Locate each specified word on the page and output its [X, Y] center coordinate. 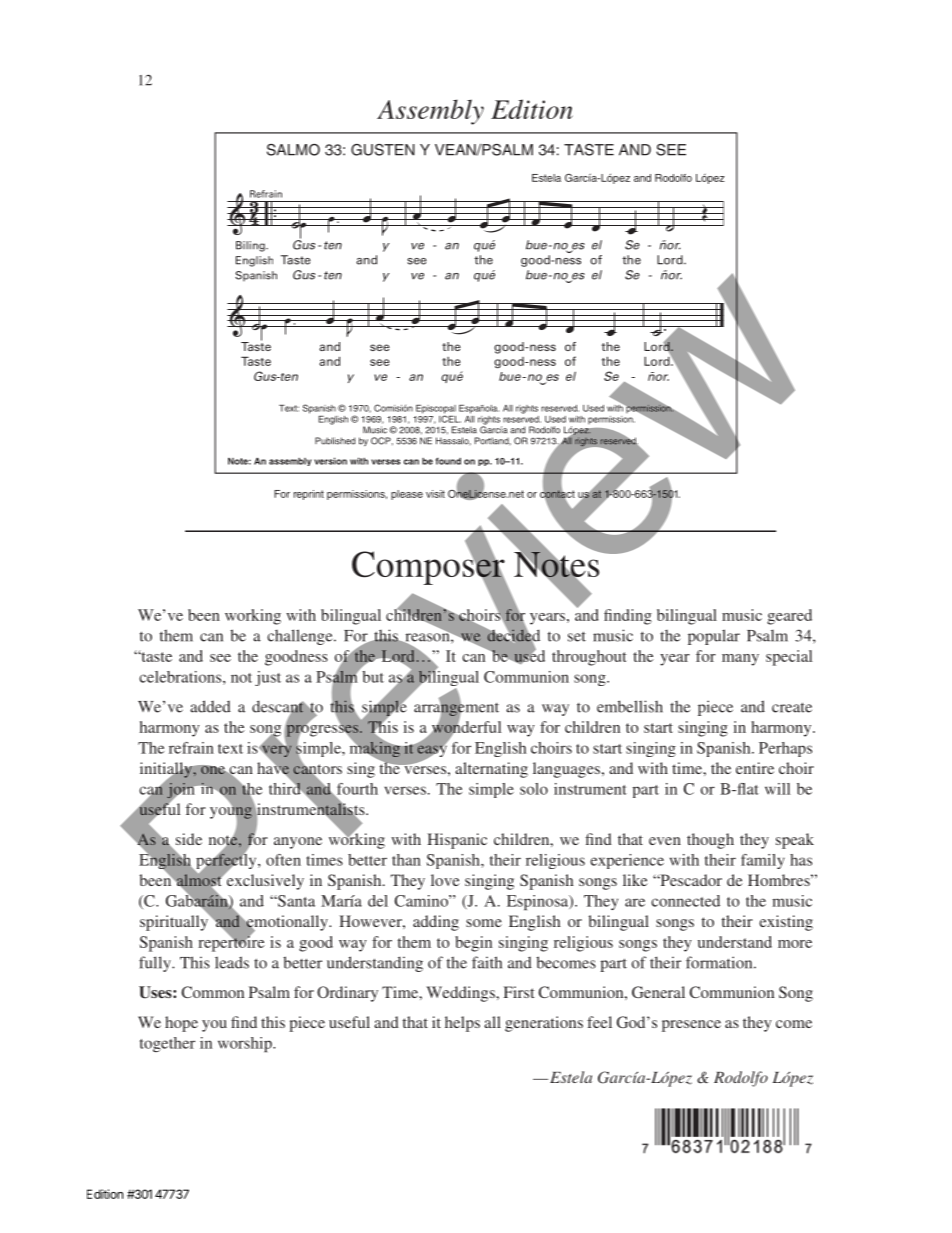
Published [335, 441]
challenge [301, 637]
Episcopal [436, 410]
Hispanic [457, 841]
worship [246, 1044]
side [189, 839]
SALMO [293, 150]
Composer [429, 568]
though [710, 841]
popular [714, 637]
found [448, 461]
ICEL [450, 418]
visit [435, 494]
